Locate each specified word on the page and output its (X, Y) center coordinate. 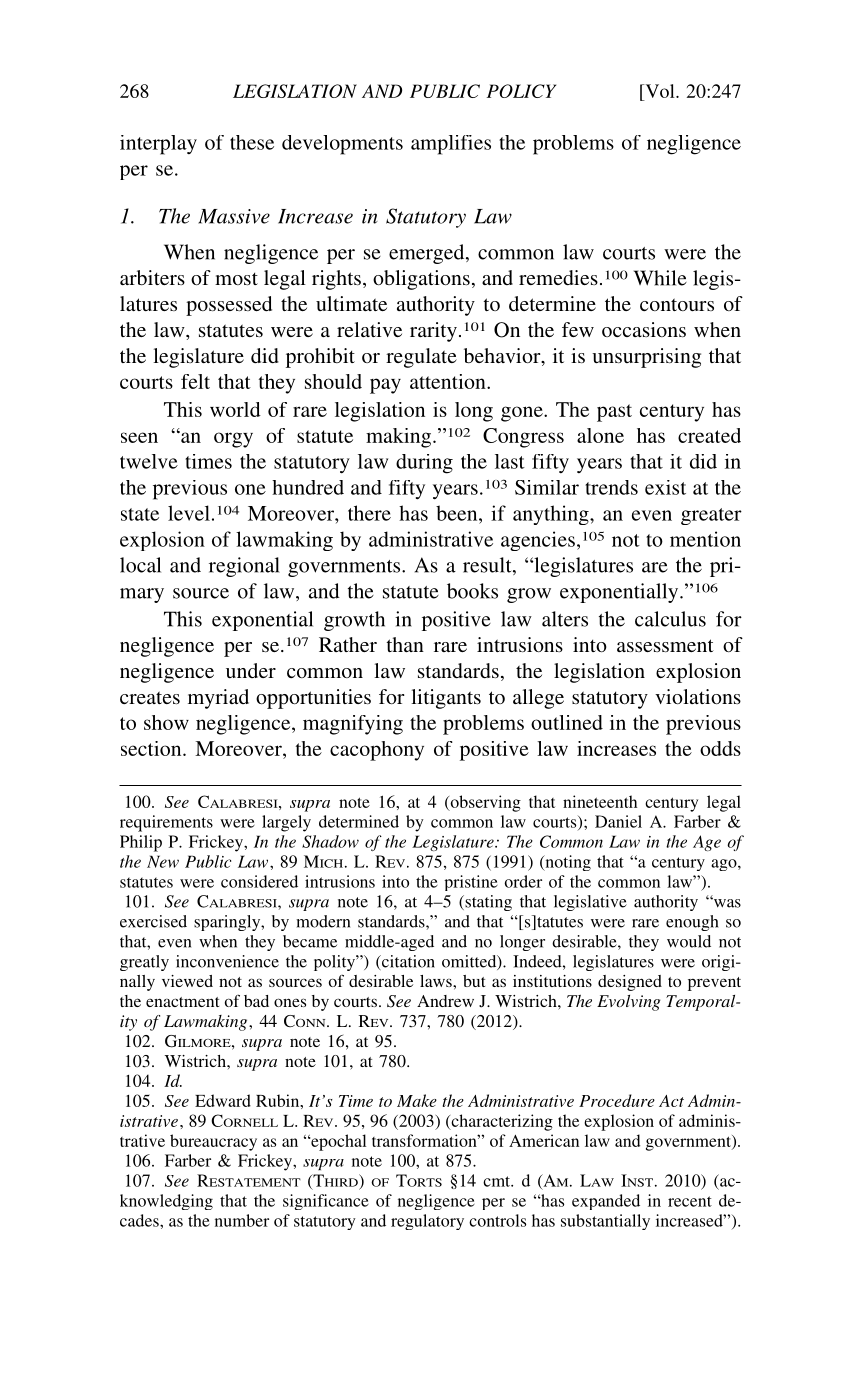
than (405, 644)
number (242, 1220)
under (251, 670)
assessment (665, 645)
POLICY (521, 91)
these (252, 142)
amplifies (451, 145)
